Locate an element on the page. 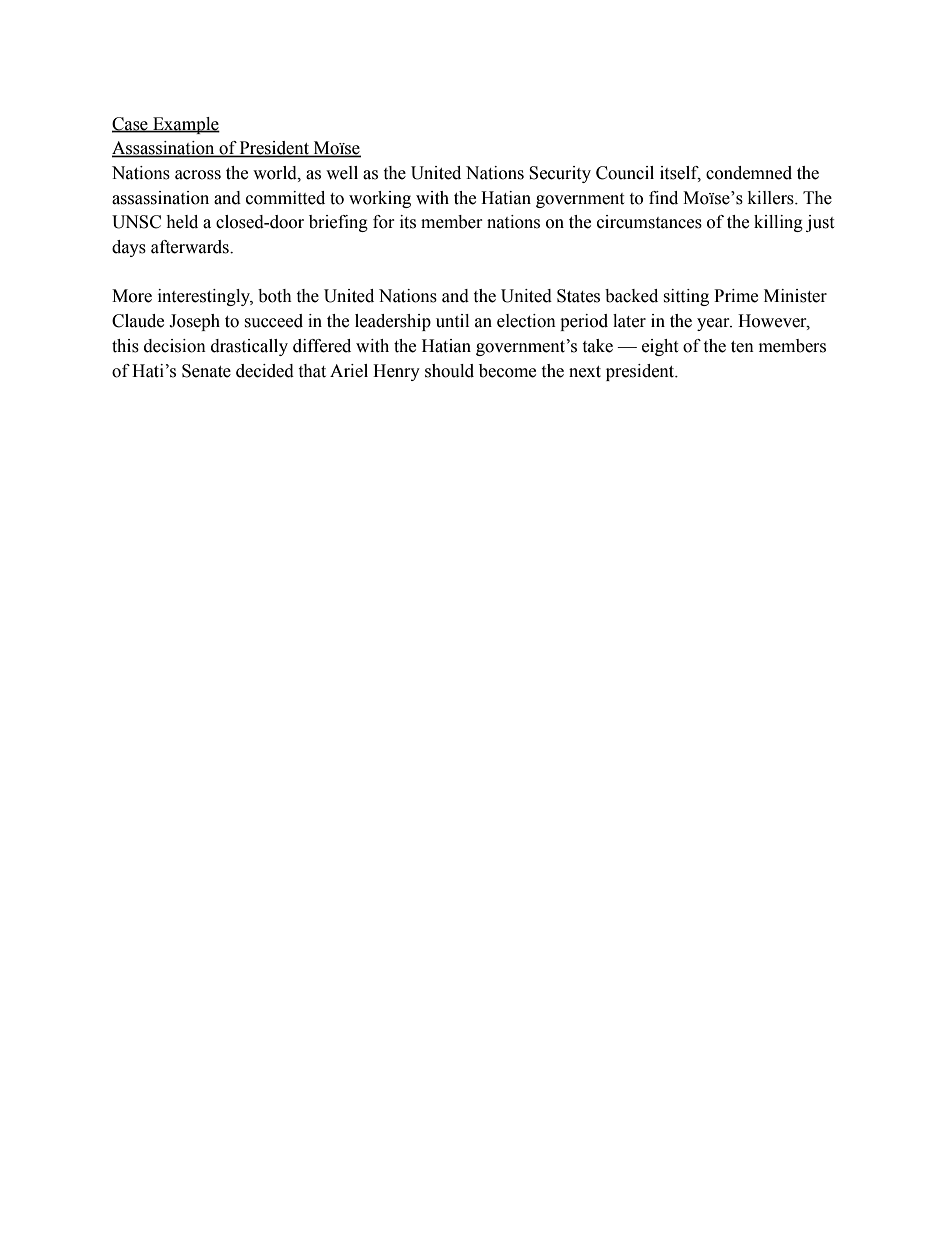 This document has width=952, height=1233. Example is located at coordinates (185, 125).
